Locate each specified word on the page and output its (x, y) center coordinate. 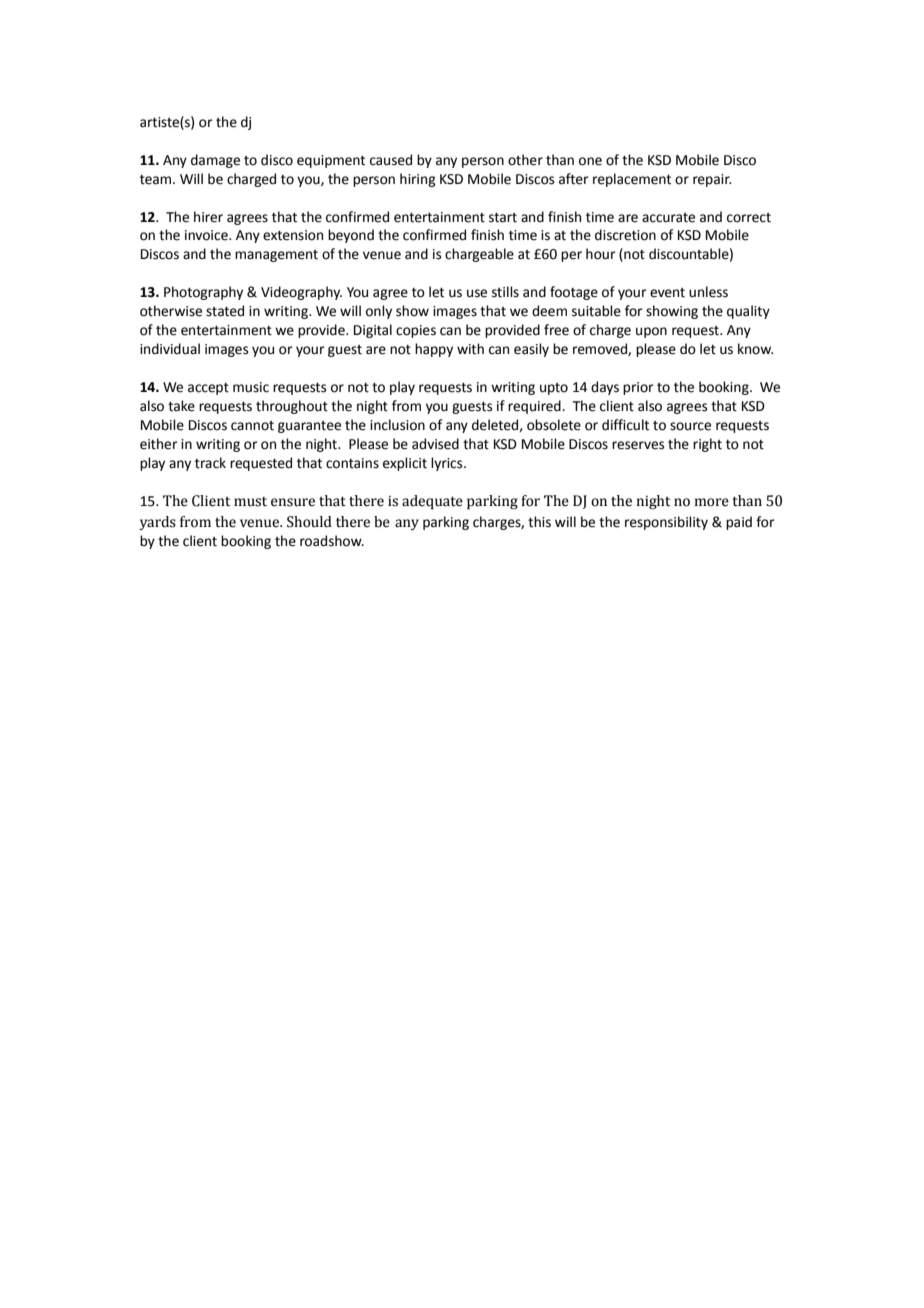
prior (638, 388)
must (250, 502)
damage (215, 161)
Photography (203, 293)
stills (505, 292)
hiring (418, 180)
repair (712, 180)
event (667, 293)
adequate (432, 502)
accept (208, 389)
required (535, 407)
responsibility (666, 523)
